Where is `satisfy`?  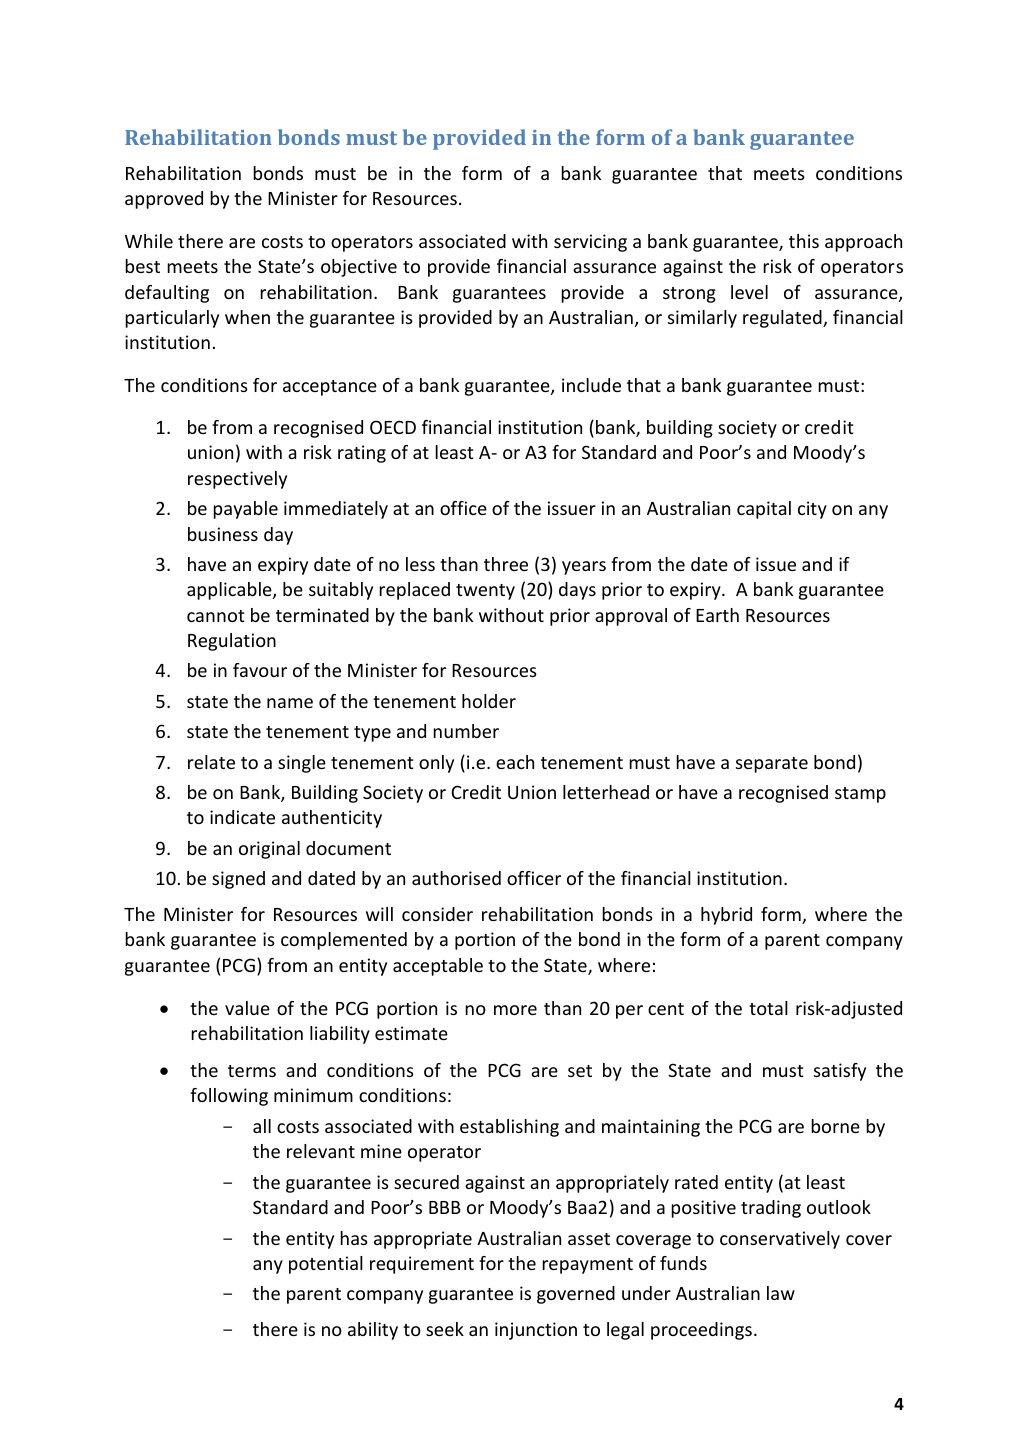
satisfy is located at coordinates (840, 1072).
